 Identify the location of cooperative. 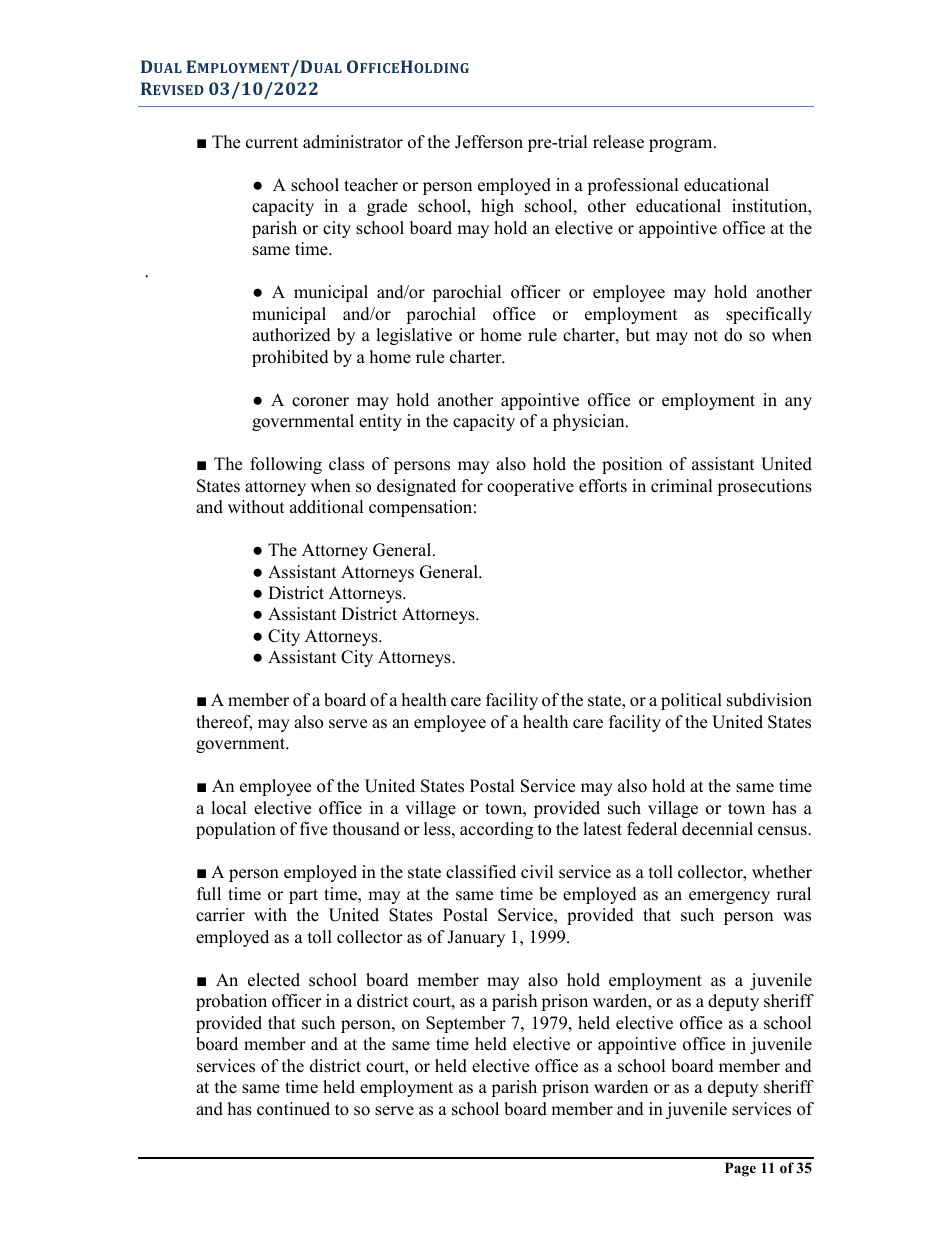
(530, 487).
